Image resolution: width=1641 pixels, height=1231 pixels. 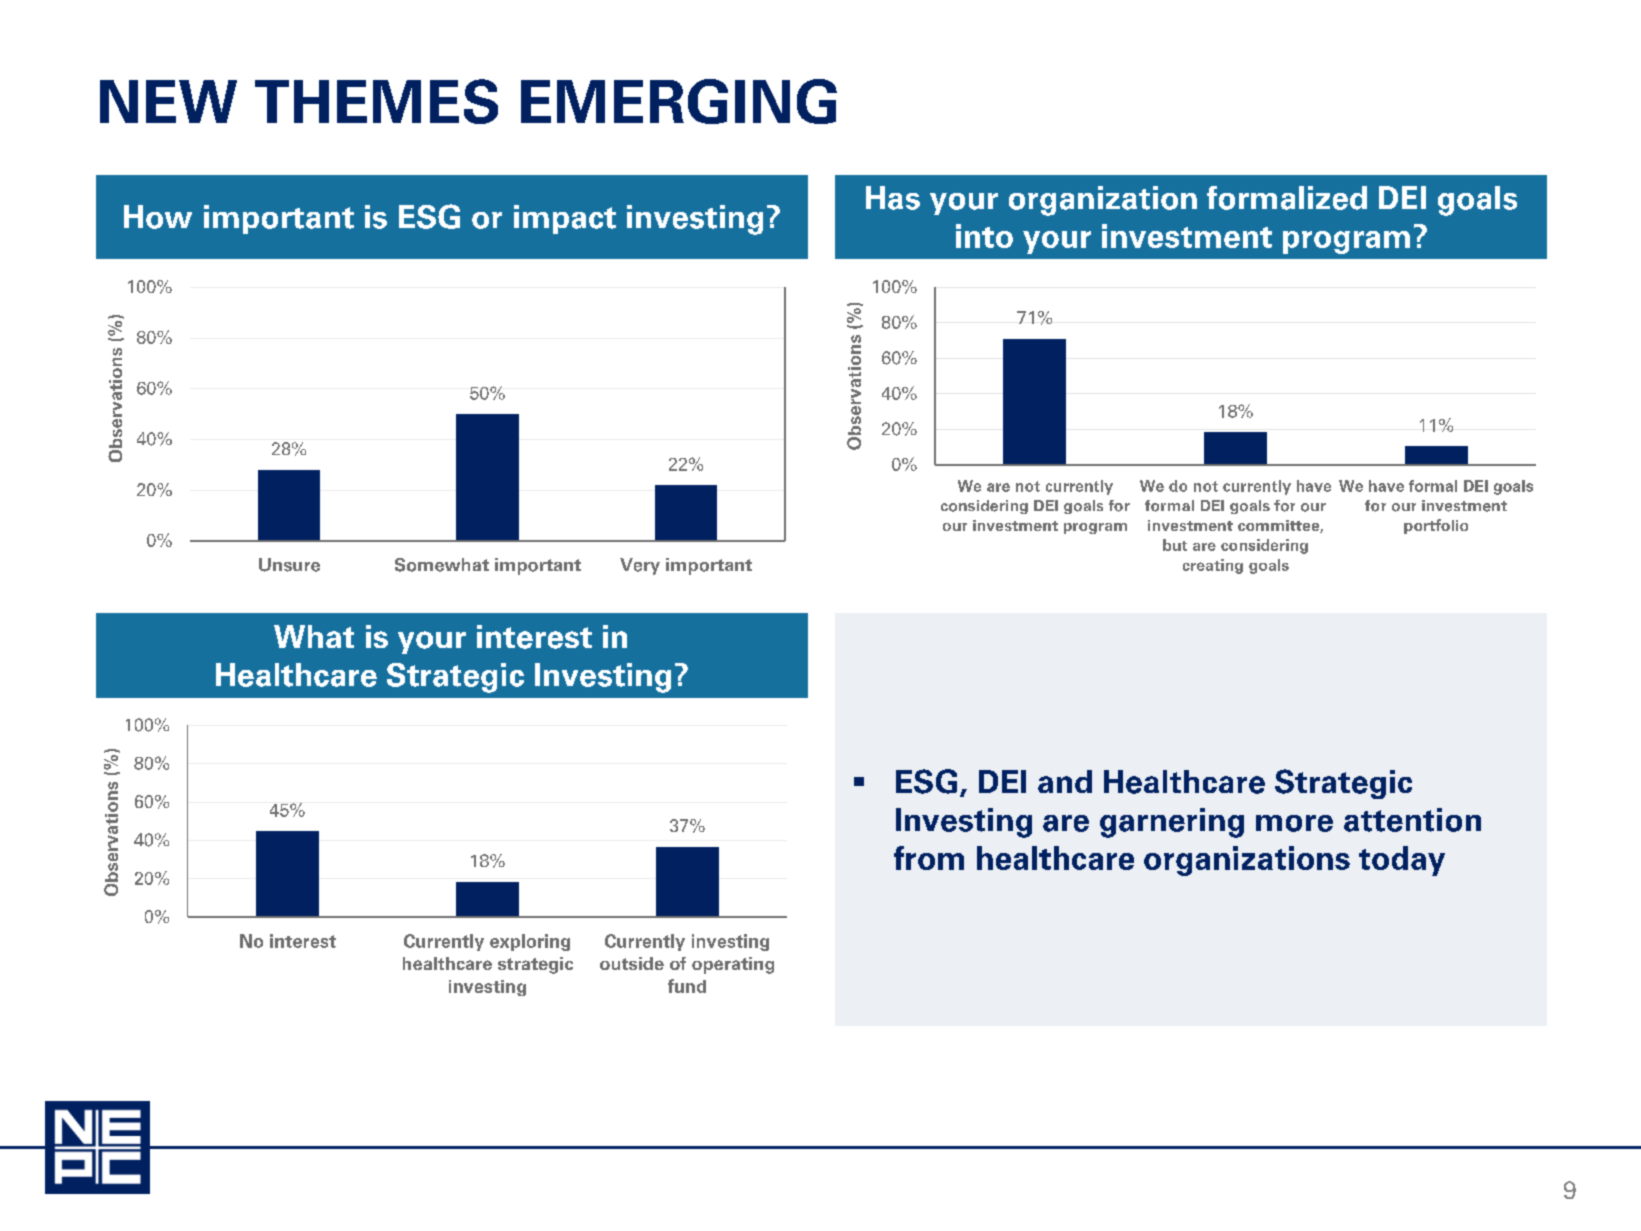 What do you see at coordinates (1172, 823) in the screenshot?
I see `garnering` at bounding box center [1172, 823].
